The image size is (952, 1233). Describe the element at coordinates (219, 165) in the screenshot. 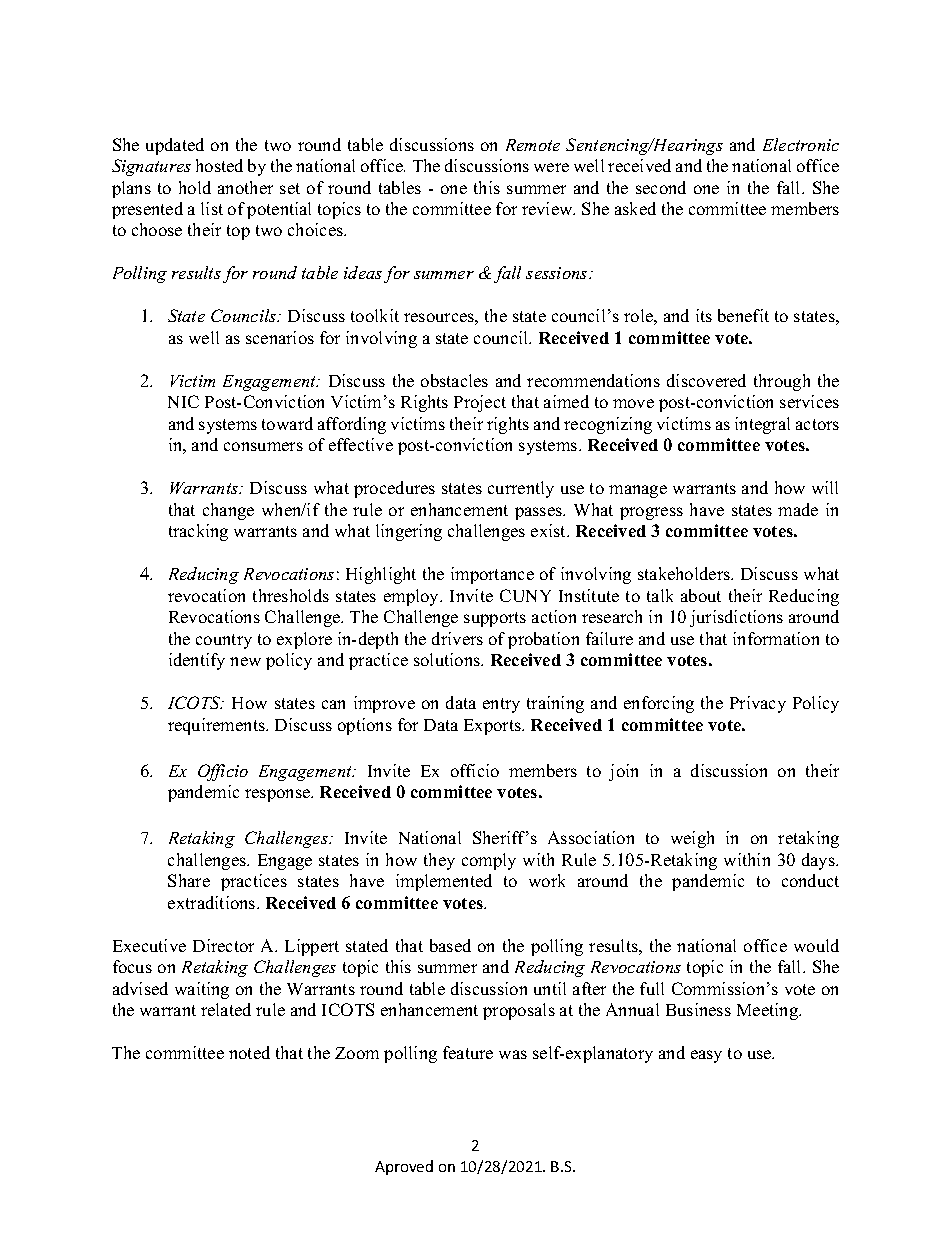

I see `hosted` at that location.
